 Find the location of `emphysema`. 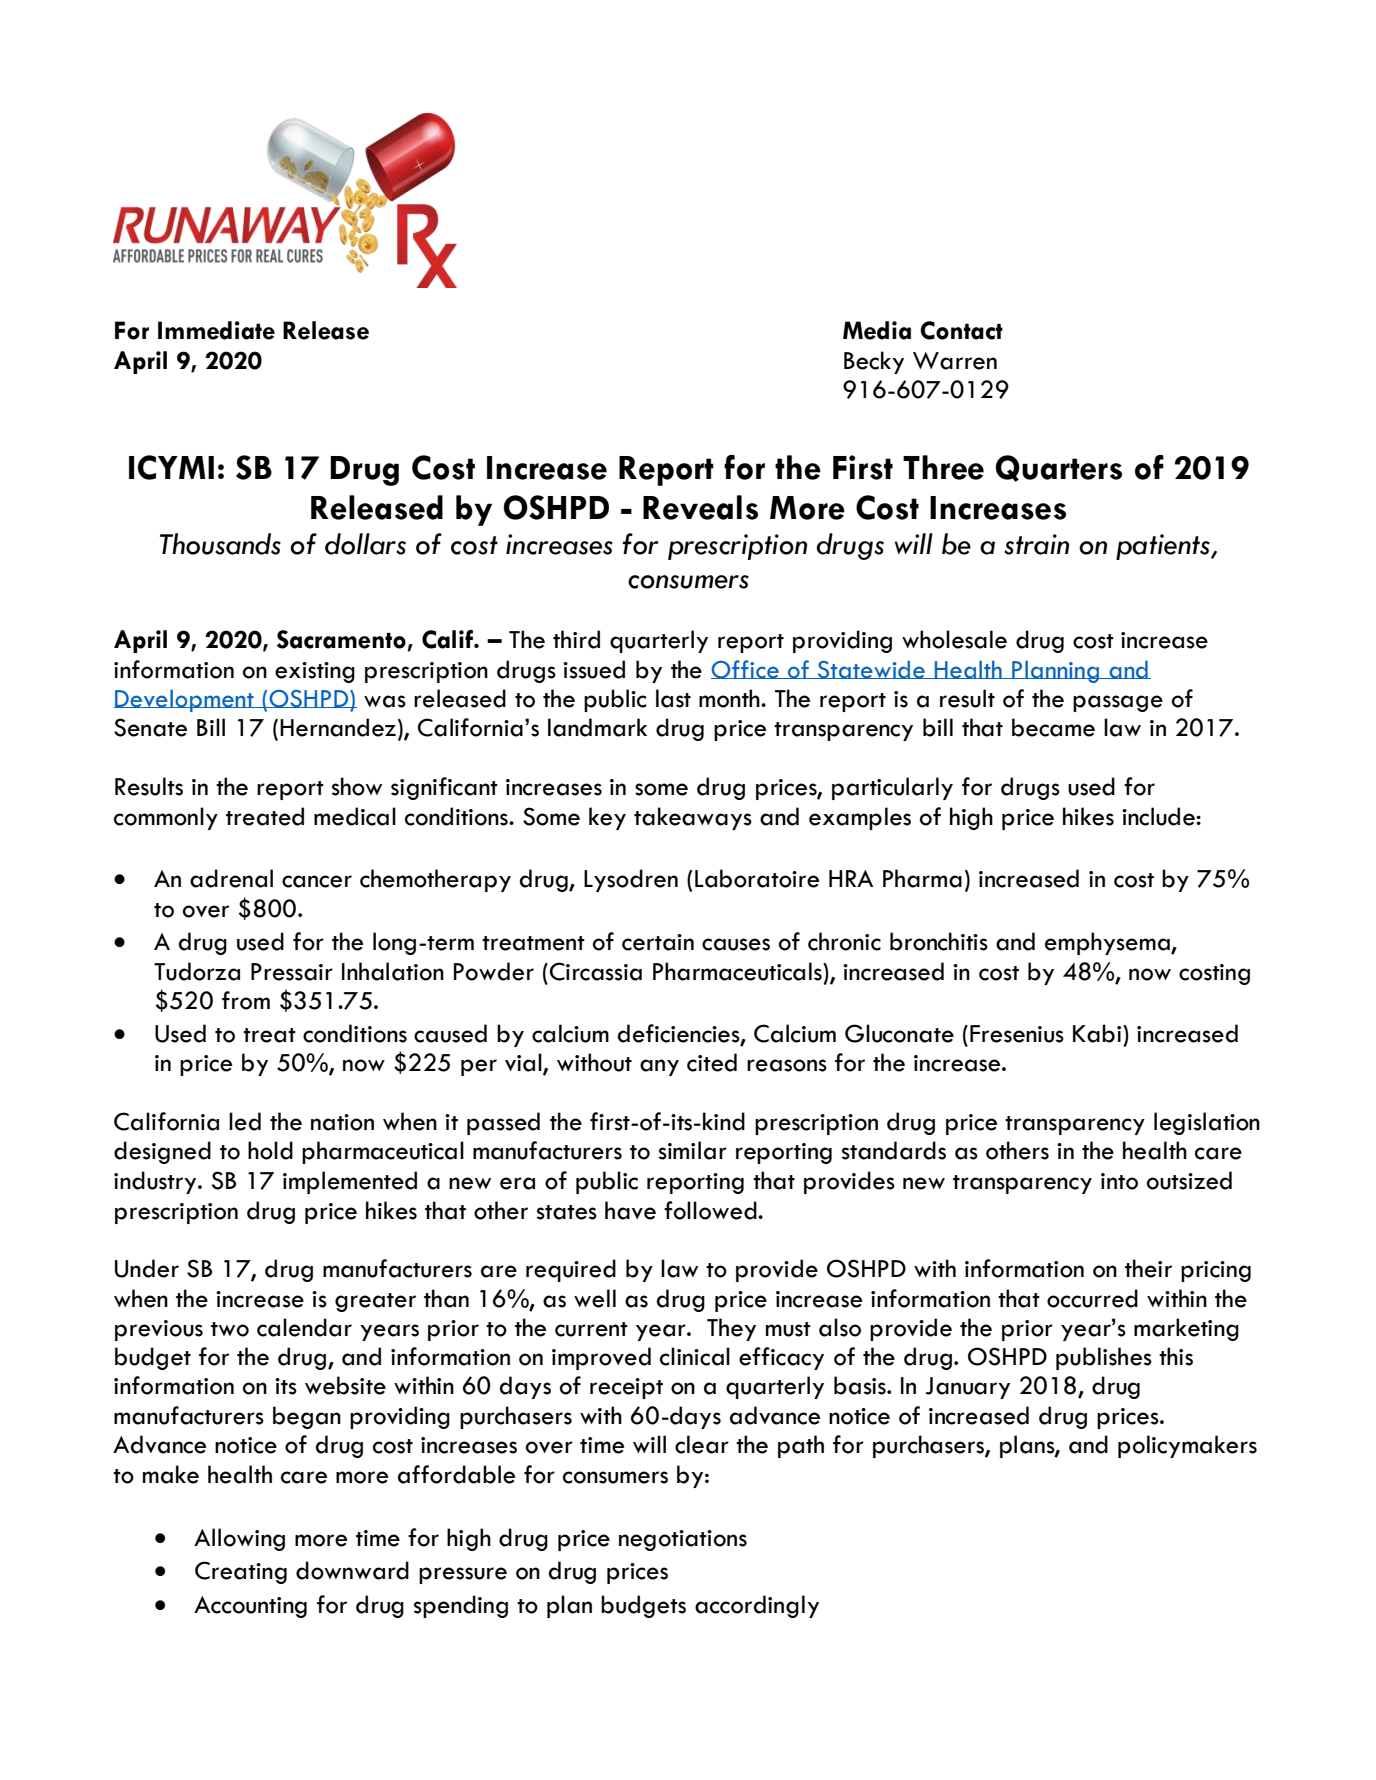

emphysema is located at coordinates (1108, 943).
